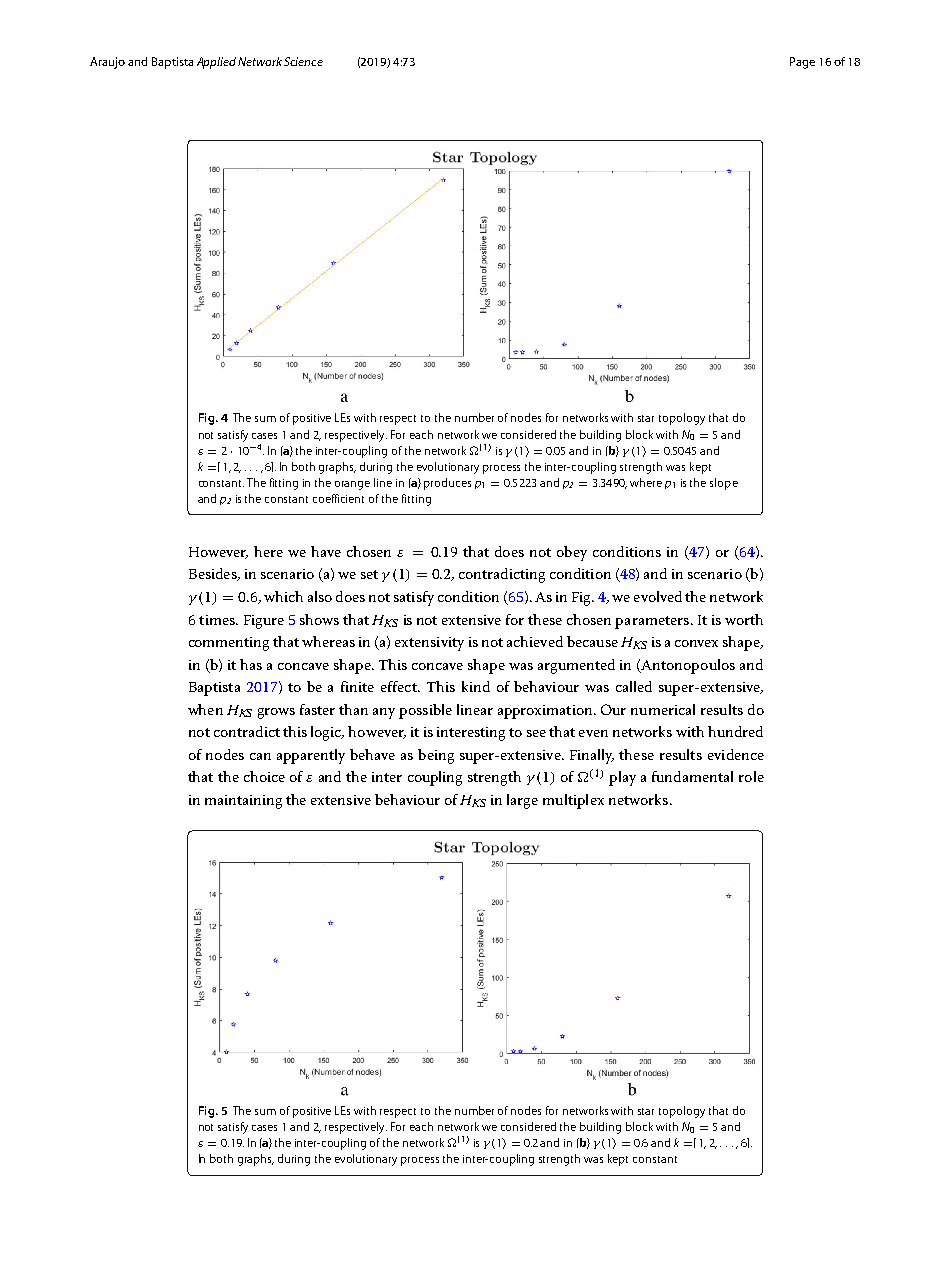 The height and width of the image is (1271, 952). Describe the element at coordinates (303, 61) in the image. I see `Science` at that location.
